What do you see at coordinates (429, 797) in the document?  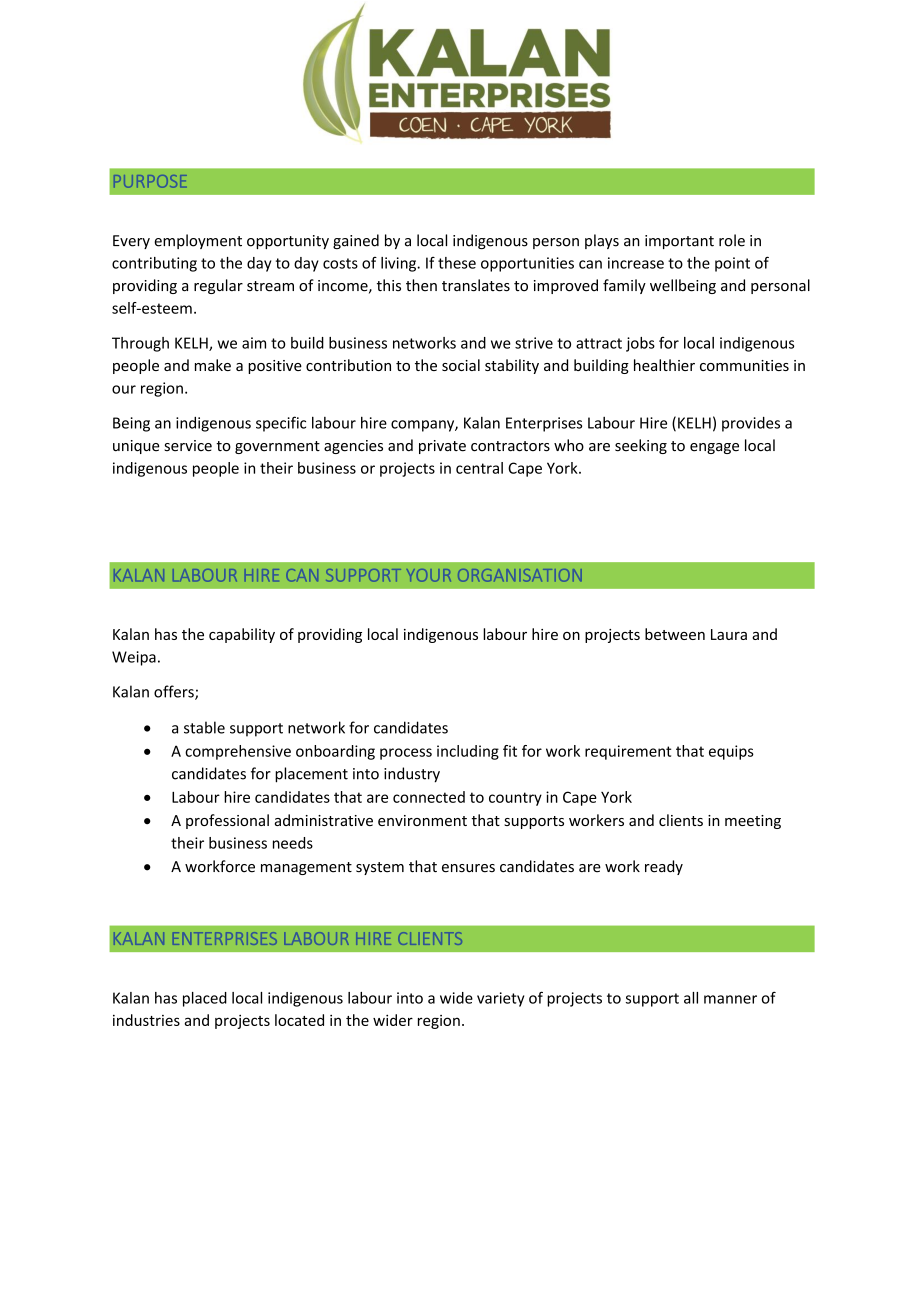 I see `connected` at bounding box center [429, 797].
